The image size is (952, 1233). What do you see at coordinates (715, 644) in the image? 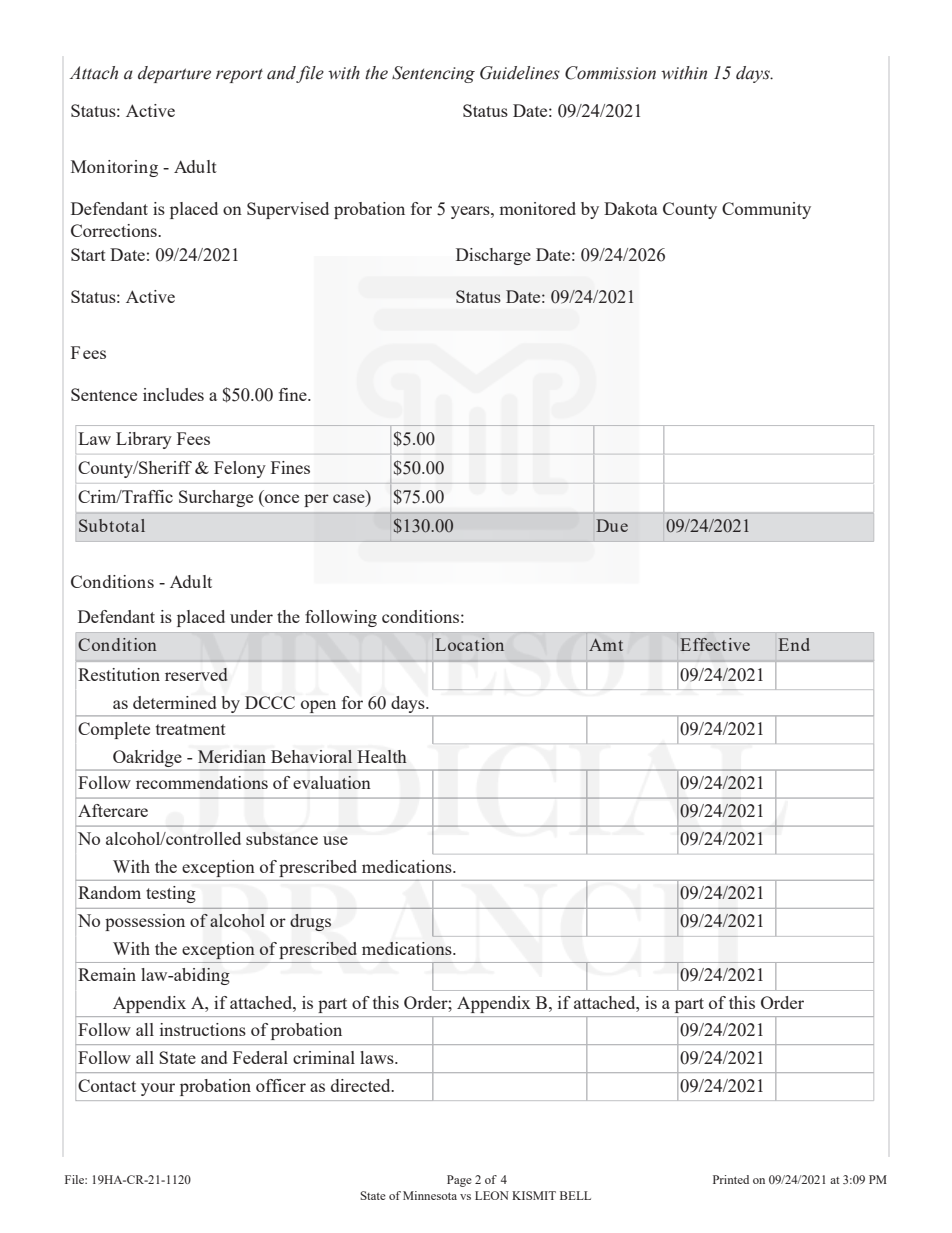
I see `Effective` at bounding box center [715, 644].
